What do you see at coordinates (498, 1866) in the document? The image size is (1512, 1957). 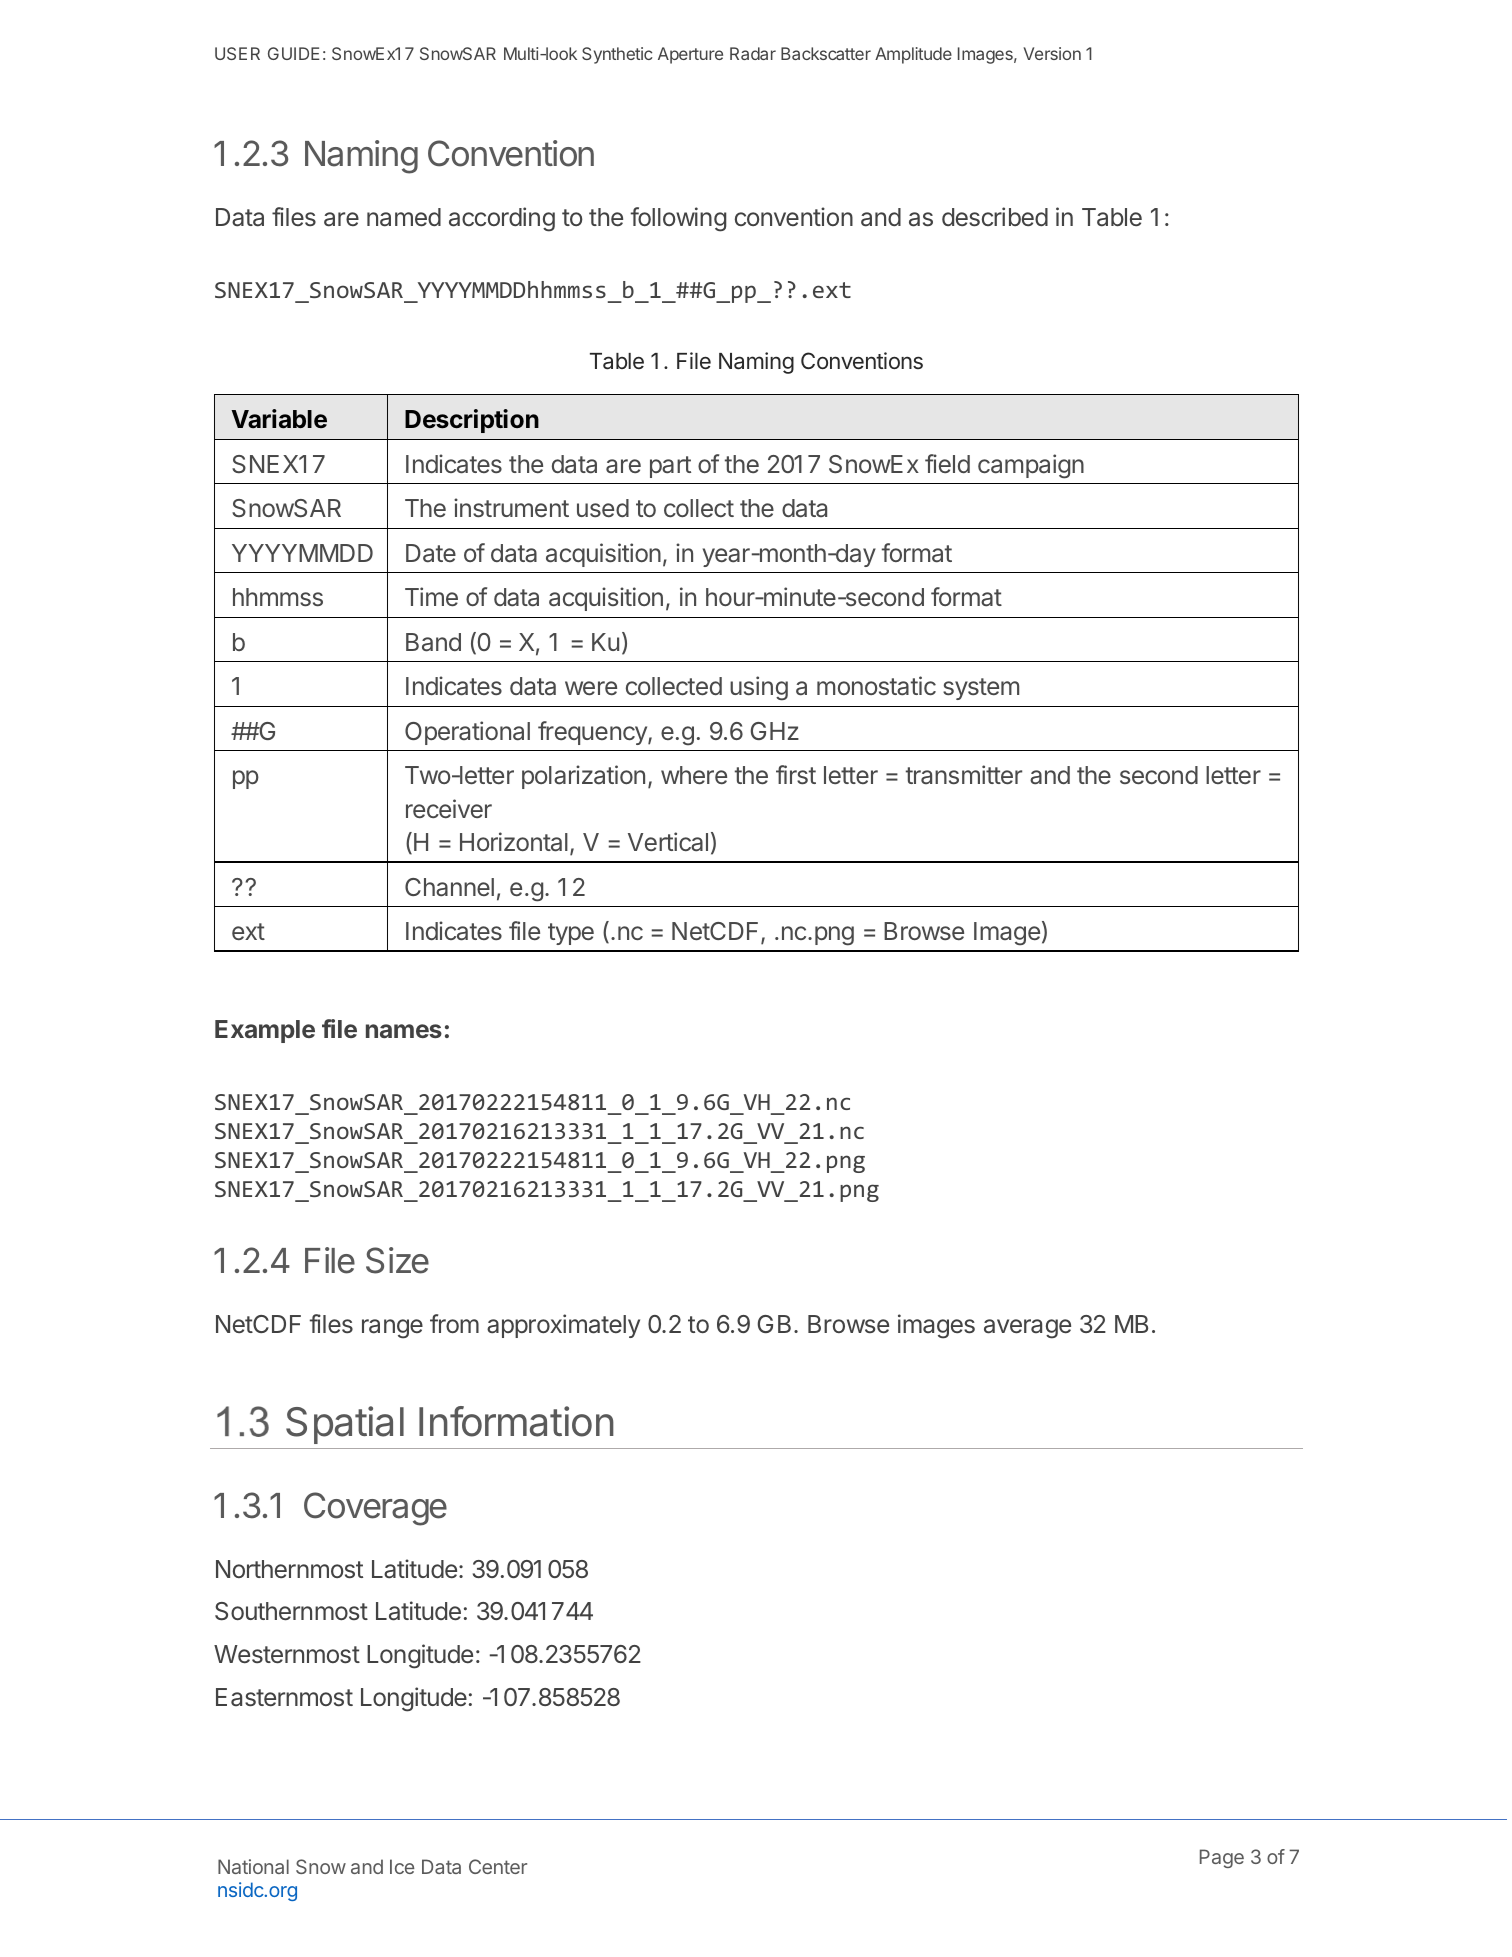 I see `Center` at bounding box center [498, 1866].
